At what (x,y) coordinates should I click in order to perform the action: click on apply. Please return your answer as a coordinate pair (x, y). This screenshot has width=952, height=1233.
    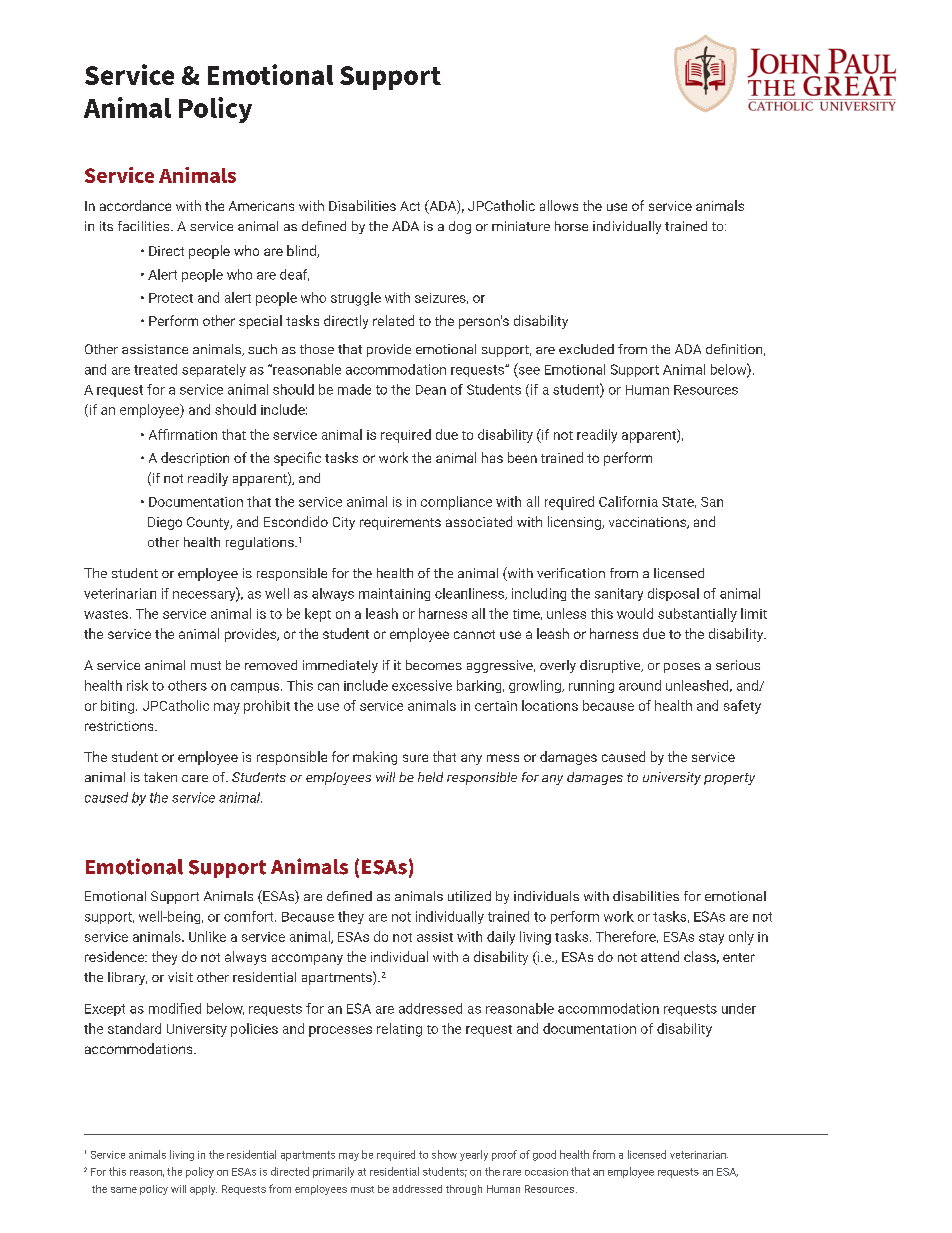
    Looking at the image, I should click on (203, 1190).
